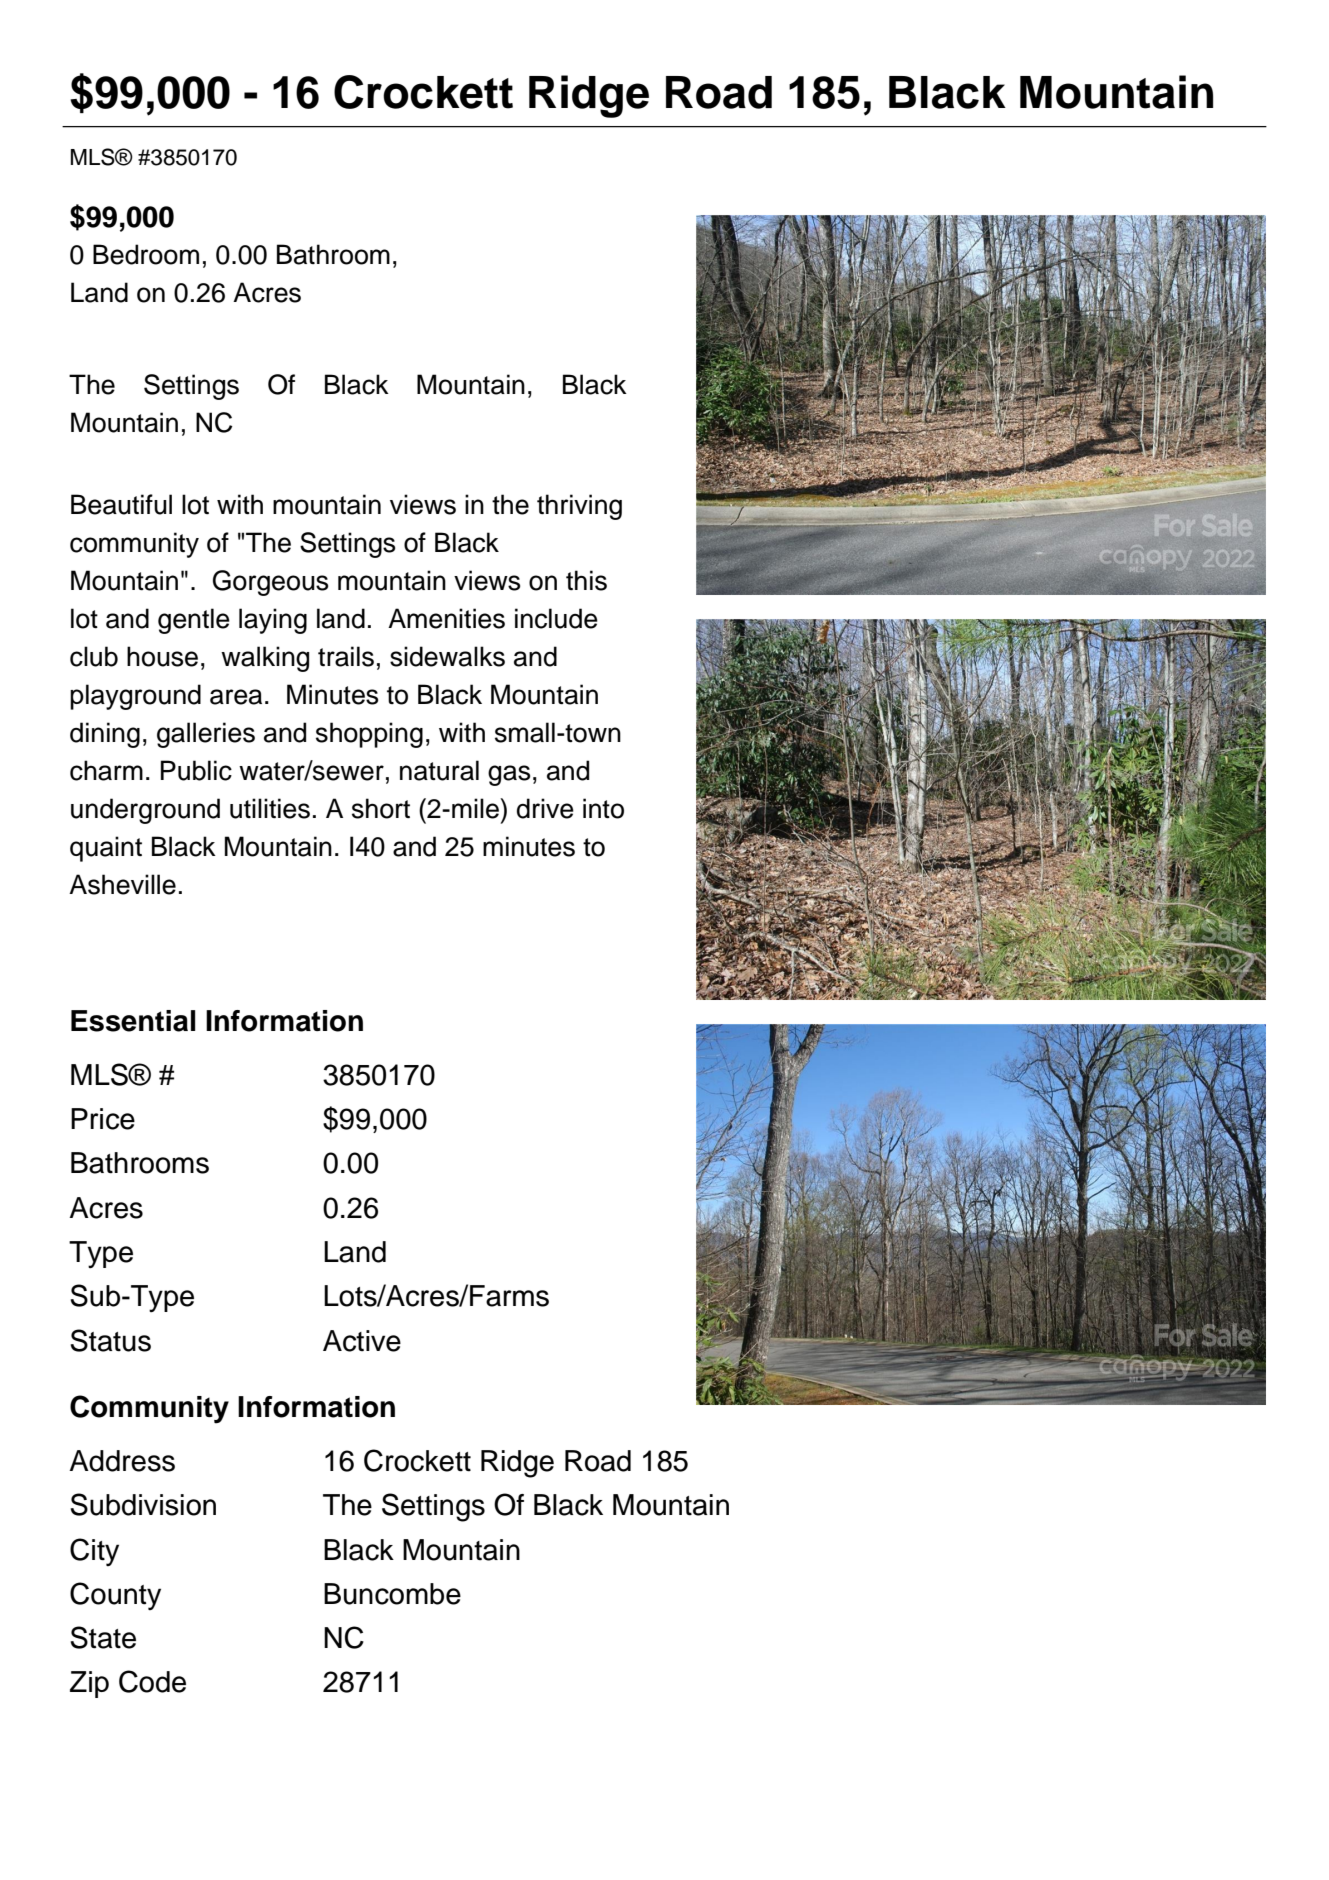 This screenshot has height=1880, width=1329. What do you see at coordinates (556, 618) in the screenshot?
I see `include` at bounding box center [556, 618].
